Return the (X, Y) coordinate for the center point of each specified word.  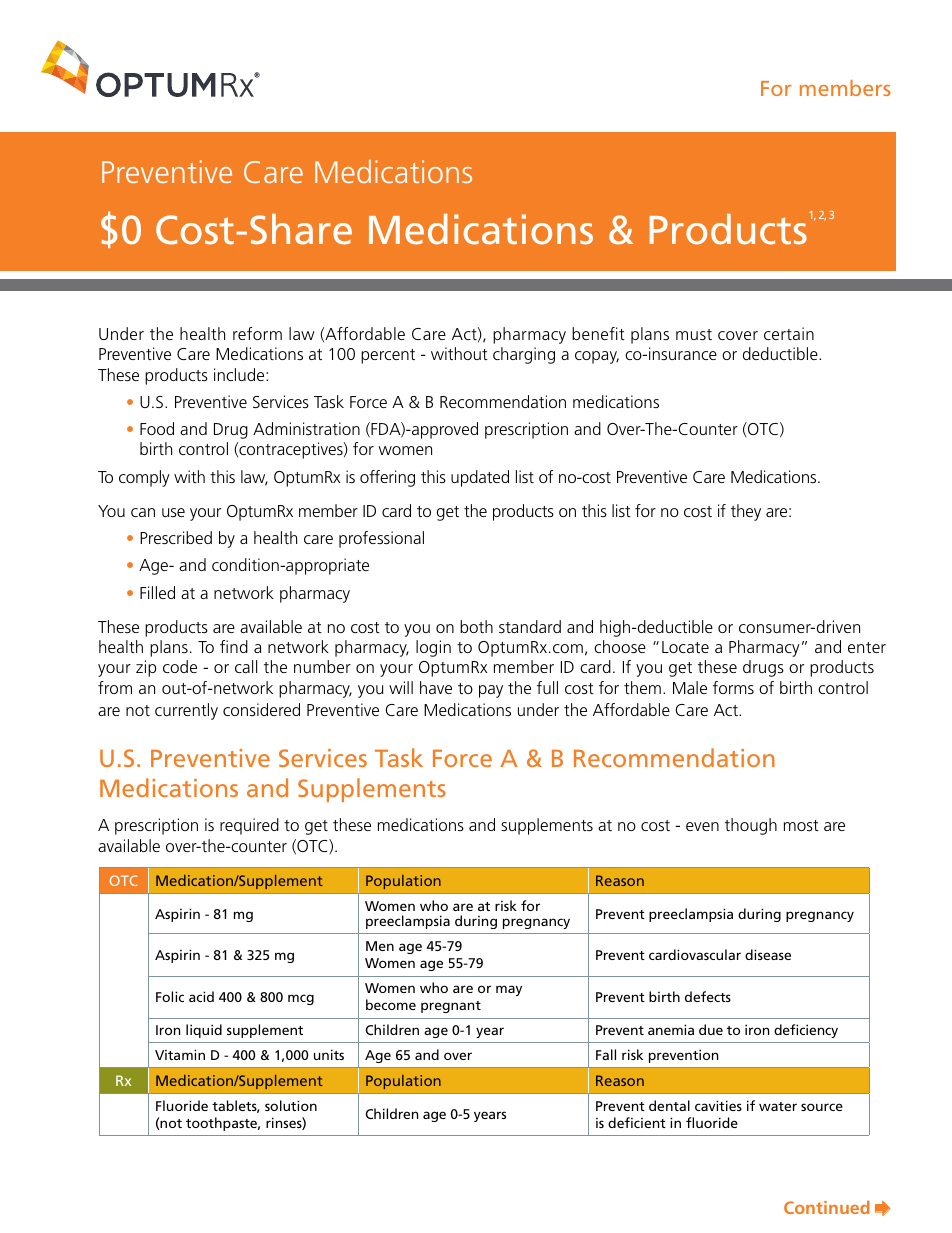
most (801, 825)
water (778, 1106)
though (751, 826)
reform (257, 333)
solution (291, 1105)
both (476, 626)
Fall (606, 1054)
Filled (157, 592)
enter (867, 647)
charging (524, 355)
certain (789, 333)
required (249, 826)
